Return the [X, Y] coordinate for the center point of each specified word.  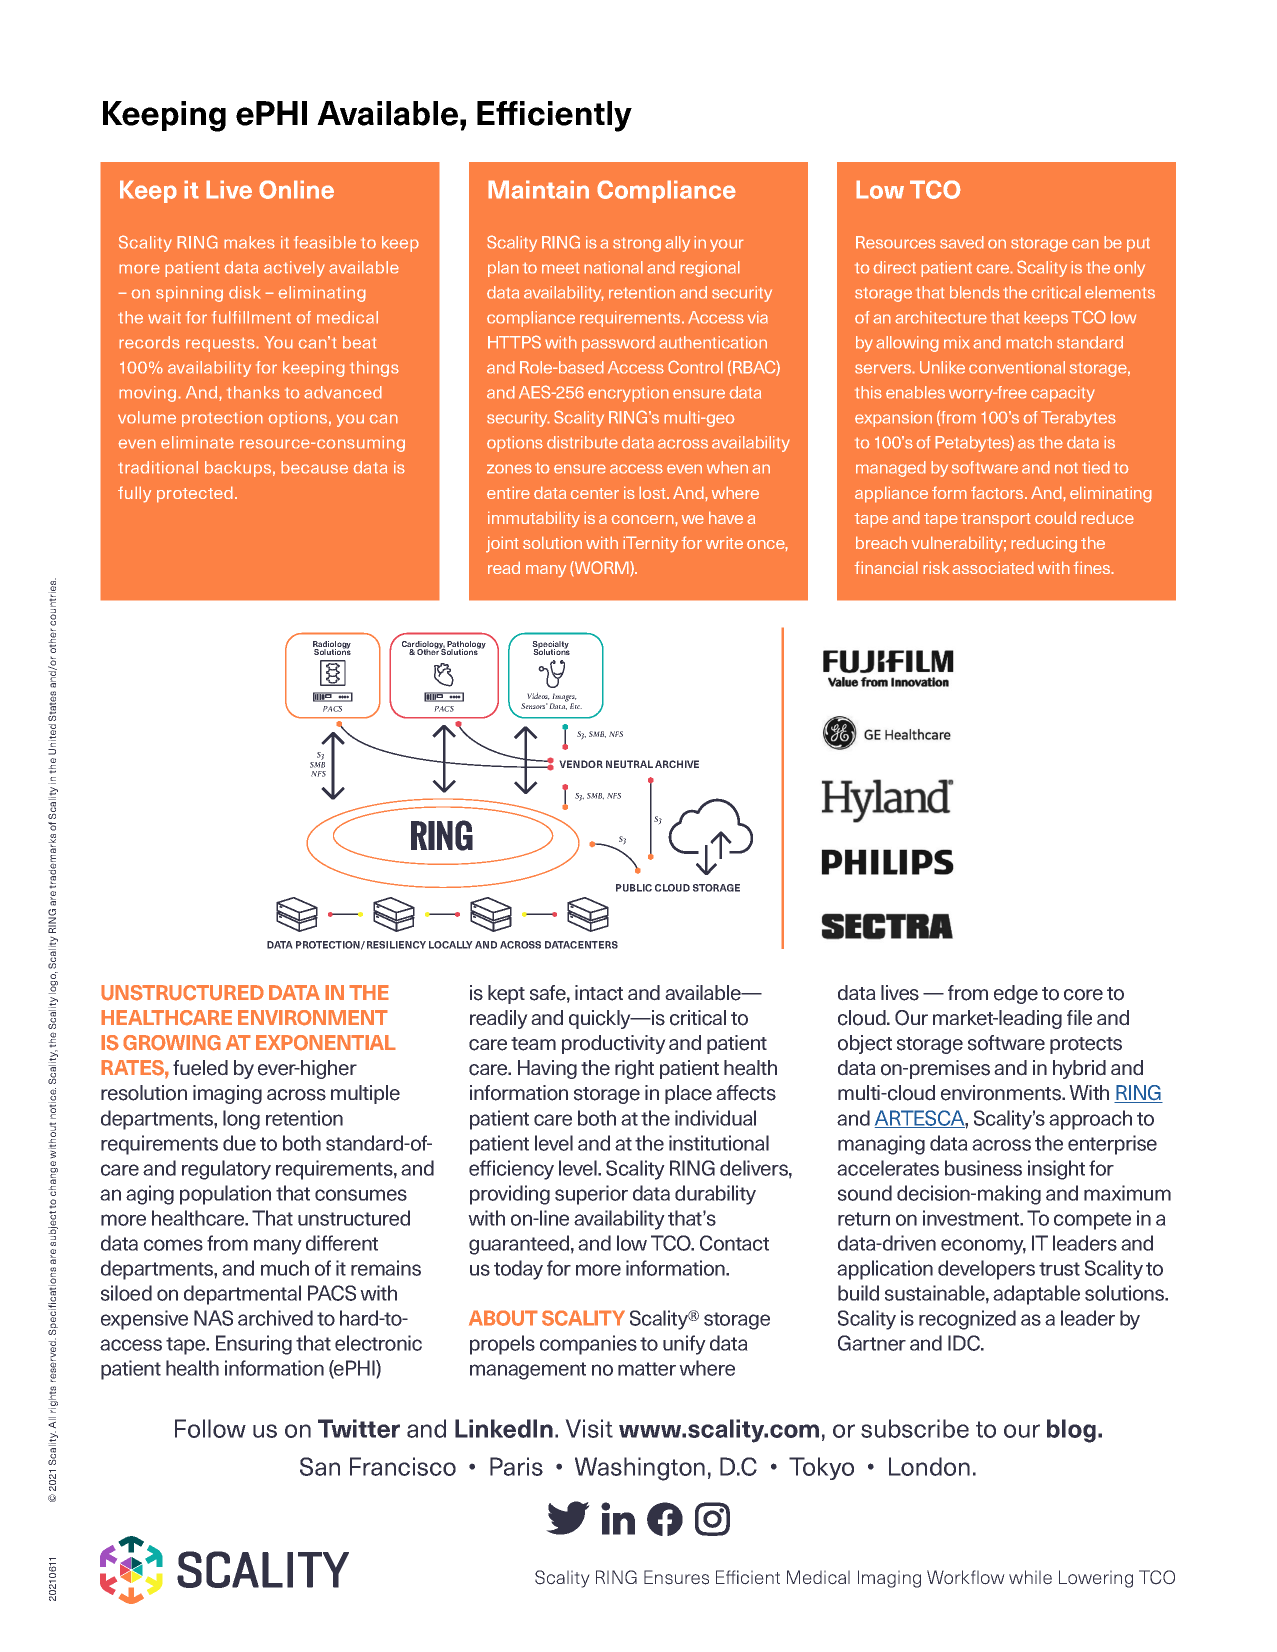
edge [1016, 994]
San [320, 1466]
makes [249, 242]
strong [637, 244]
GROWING [172, 1043]
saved [962, 242]
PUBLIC [634, 888]
